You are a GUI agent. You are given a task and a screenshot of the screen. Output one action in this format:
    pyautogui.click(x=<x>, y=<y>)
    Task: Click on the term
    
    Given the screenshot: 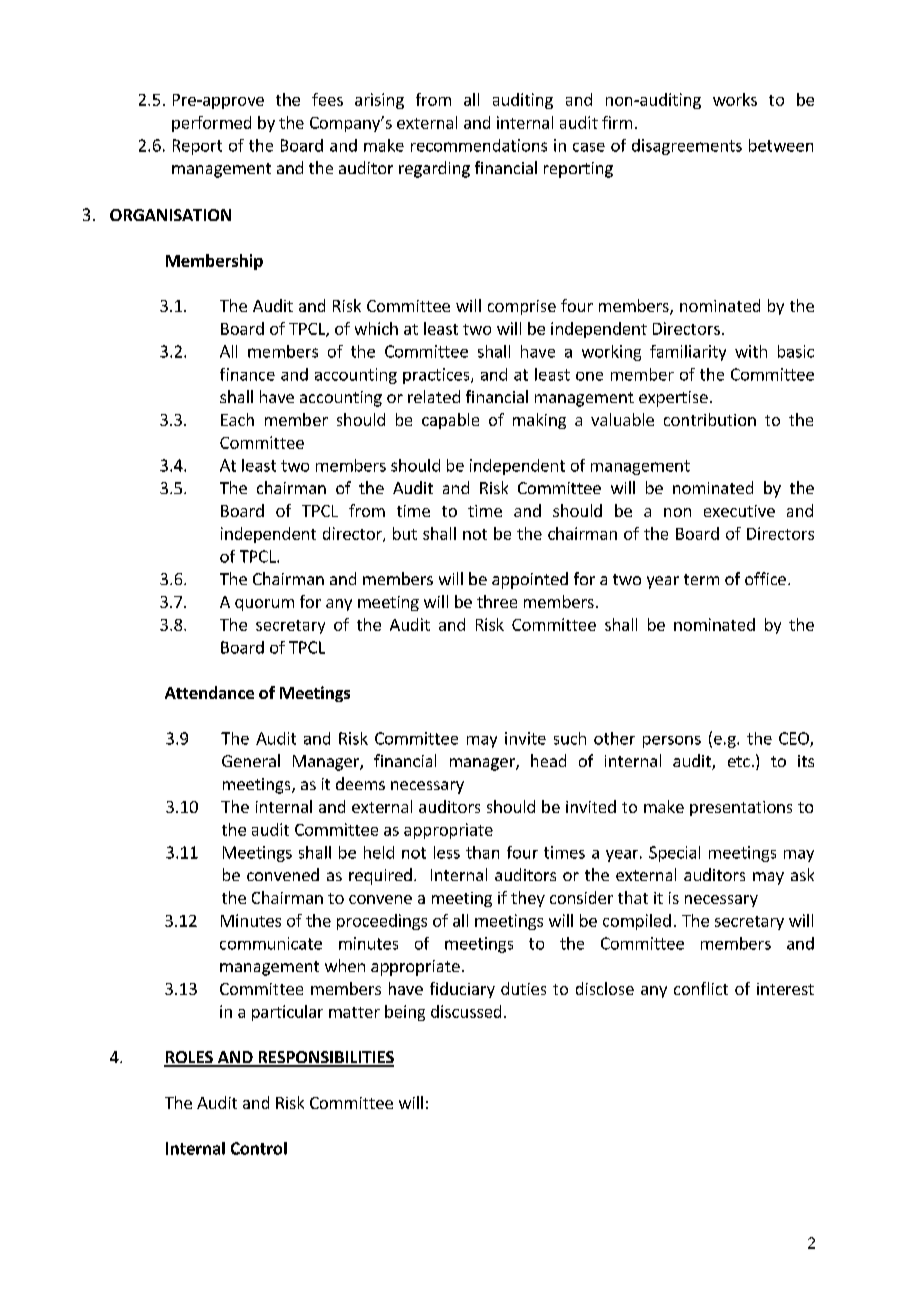 What is the action you would take?
    pyautogui.click(x=701, y=579)
